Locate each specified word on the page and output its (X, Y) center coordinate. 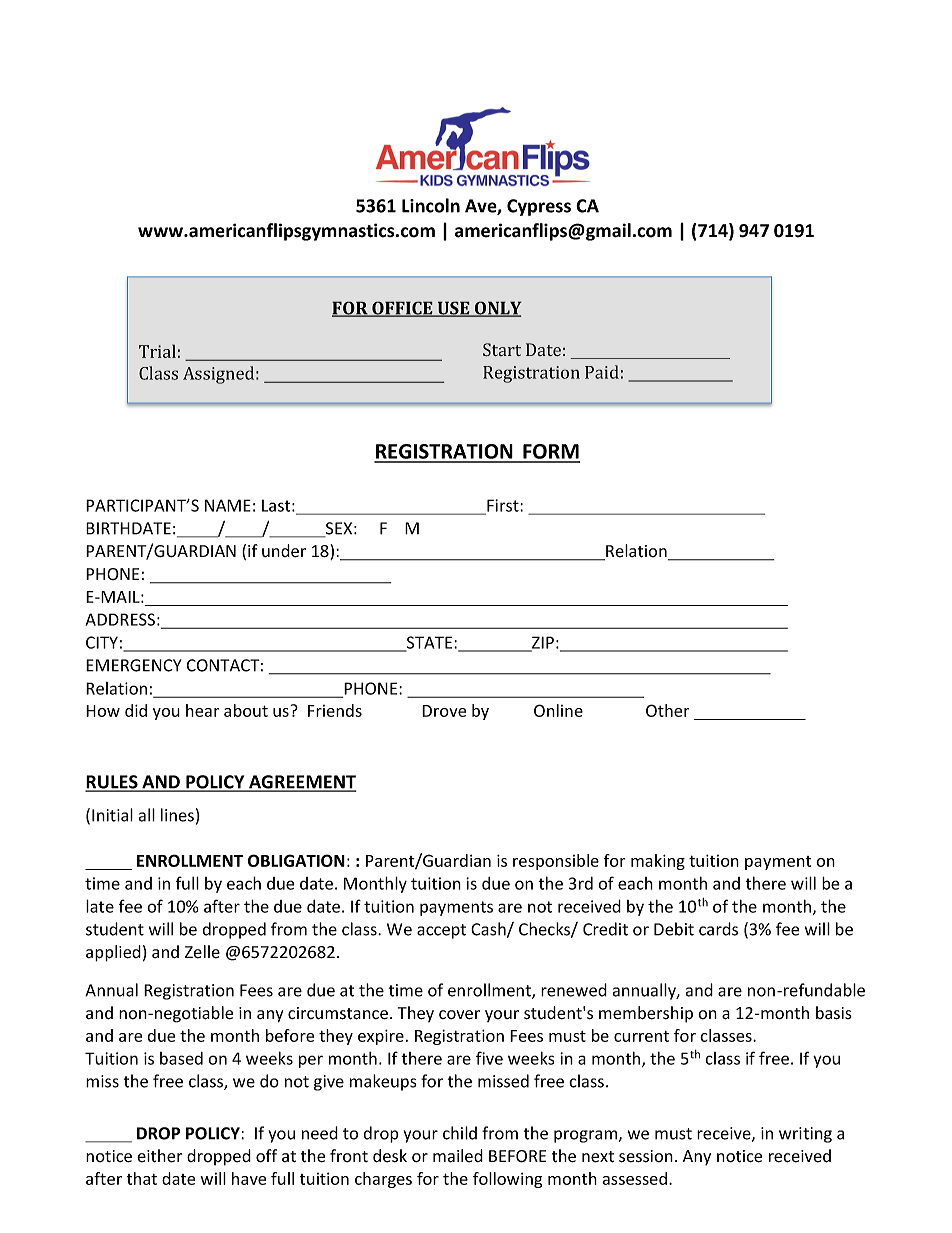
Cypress (539, 207)
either (159, 1156)
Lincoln (431, 205)
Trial (157, 351)
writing (805, 1135)
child (460, 1133)
